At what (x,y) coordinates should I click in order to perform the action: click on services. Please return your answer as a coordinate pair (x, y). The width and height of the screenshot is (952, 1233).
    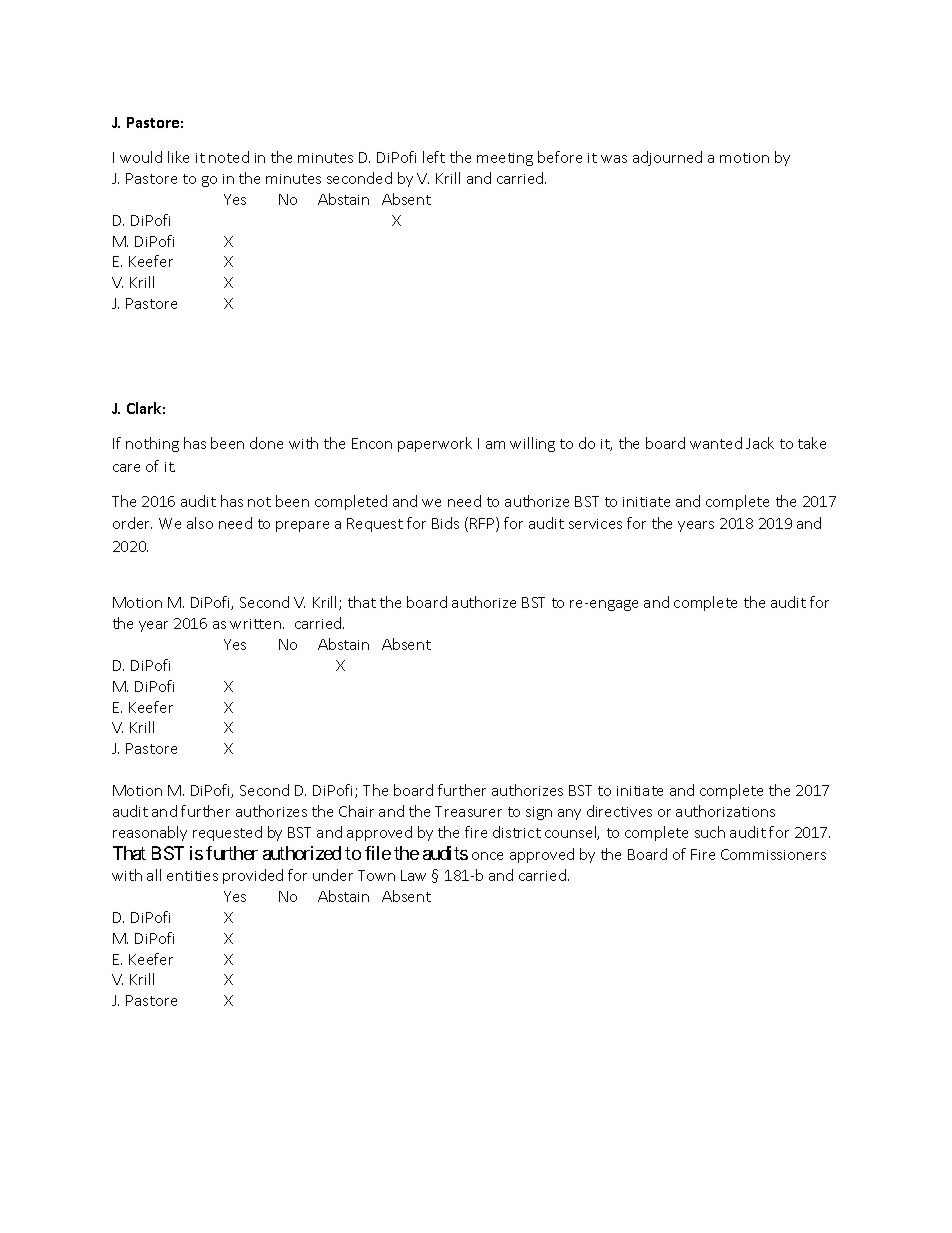
    Looking at the image, I should click on (595, 524).
